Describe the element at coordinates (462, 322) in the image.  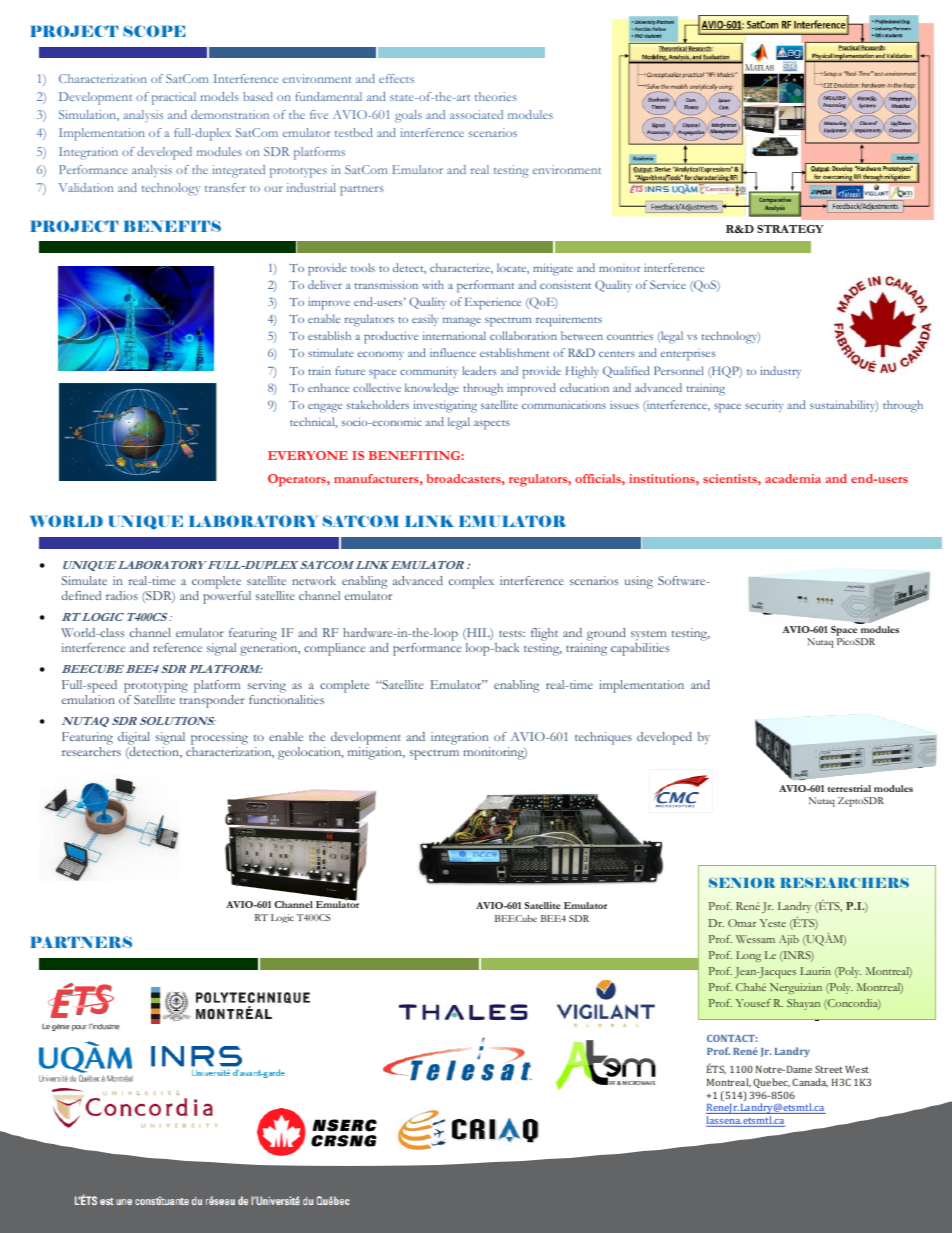
I see `manage` at that location.
